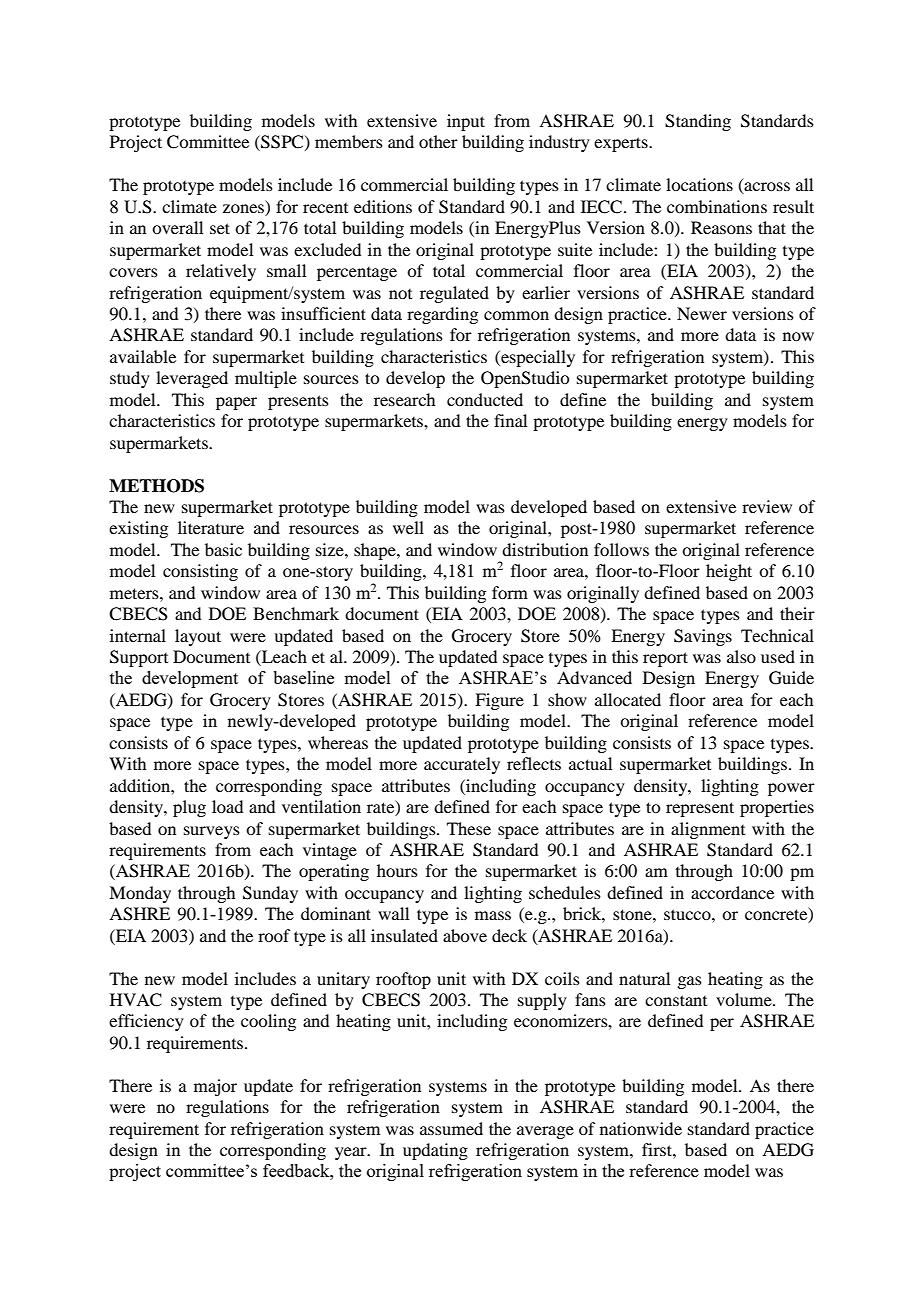 This screenshot has width=924, height=1308. Describe the element at coordinates (703, 637) in the screenshot. I see `Savings` at that location.
